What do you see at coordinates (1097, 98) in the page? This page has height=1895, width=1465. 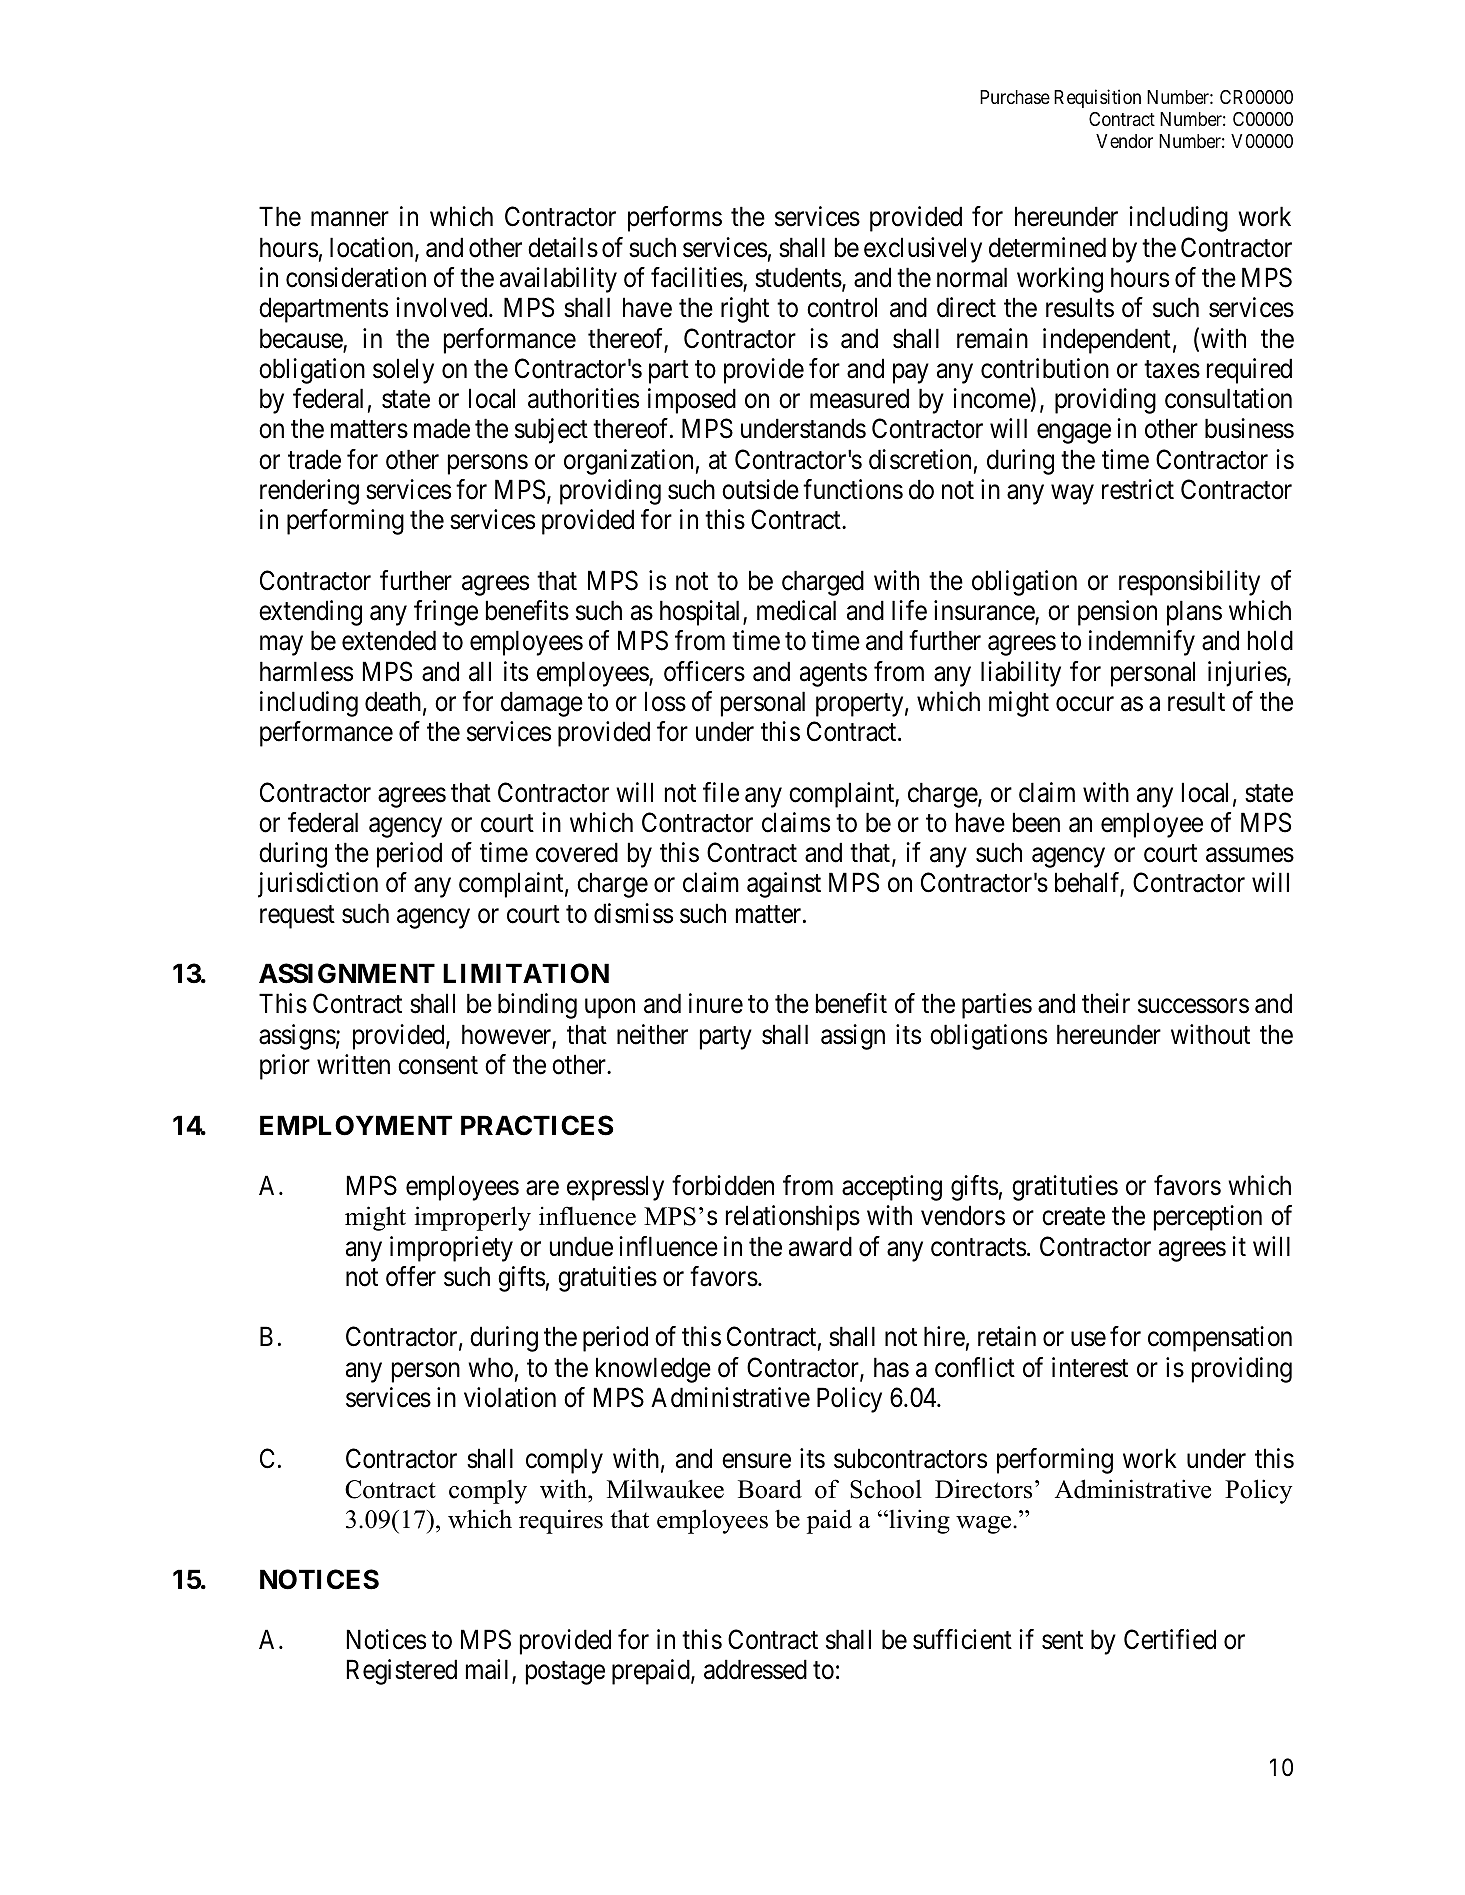 I see `Requisition` at bounding box center [1097, 98].
